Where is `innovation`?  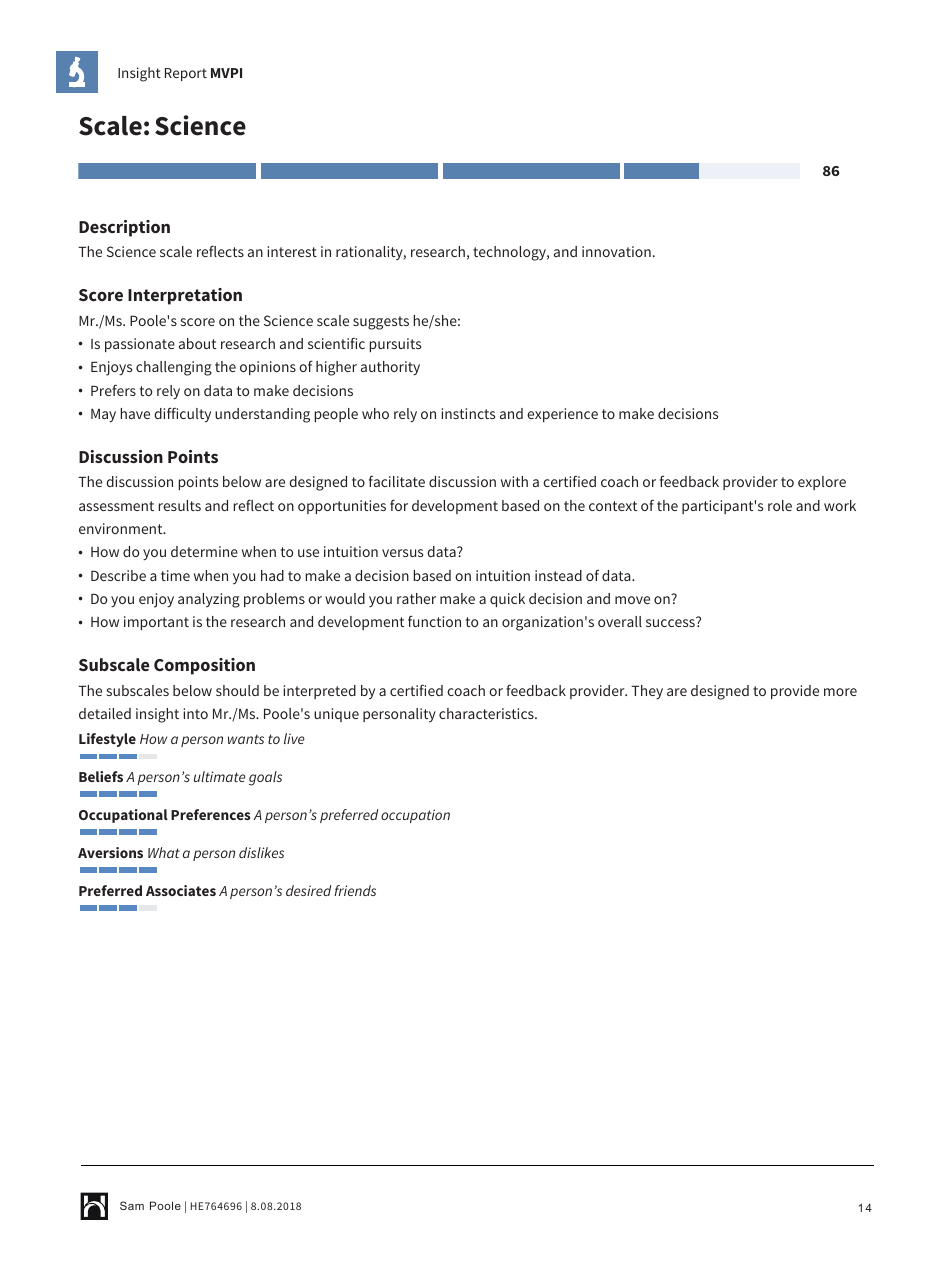 innovation is located at coordinates (616, 251).
